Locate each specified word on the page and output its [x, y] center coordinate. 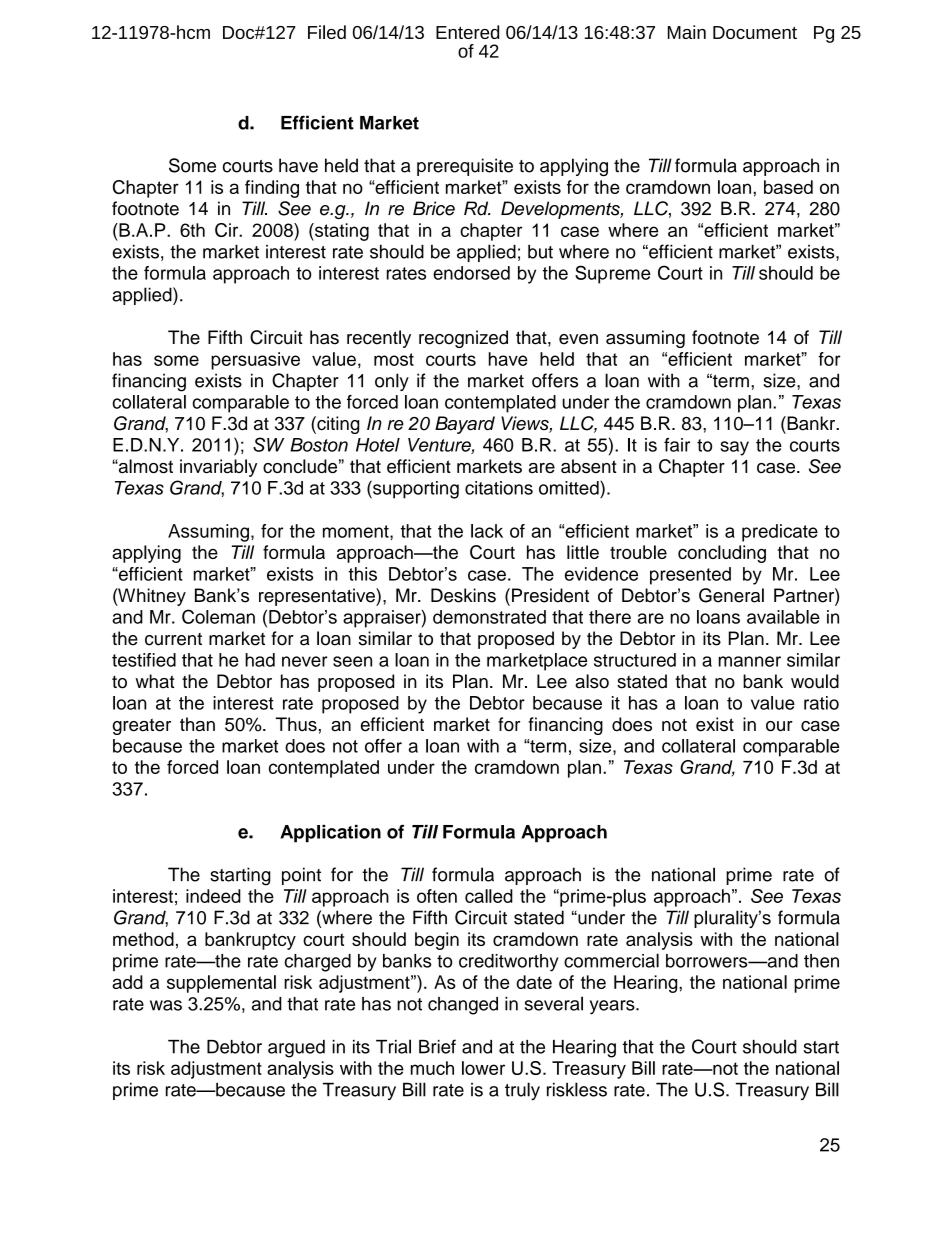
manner [749, 661]
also [592, 681]
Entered [467, 32]
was [166, 1005]
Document [755, 32]
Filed [327, 32]
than [197, 724]
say [735, 448]
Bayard [465, 425]
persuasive [255, 361]
